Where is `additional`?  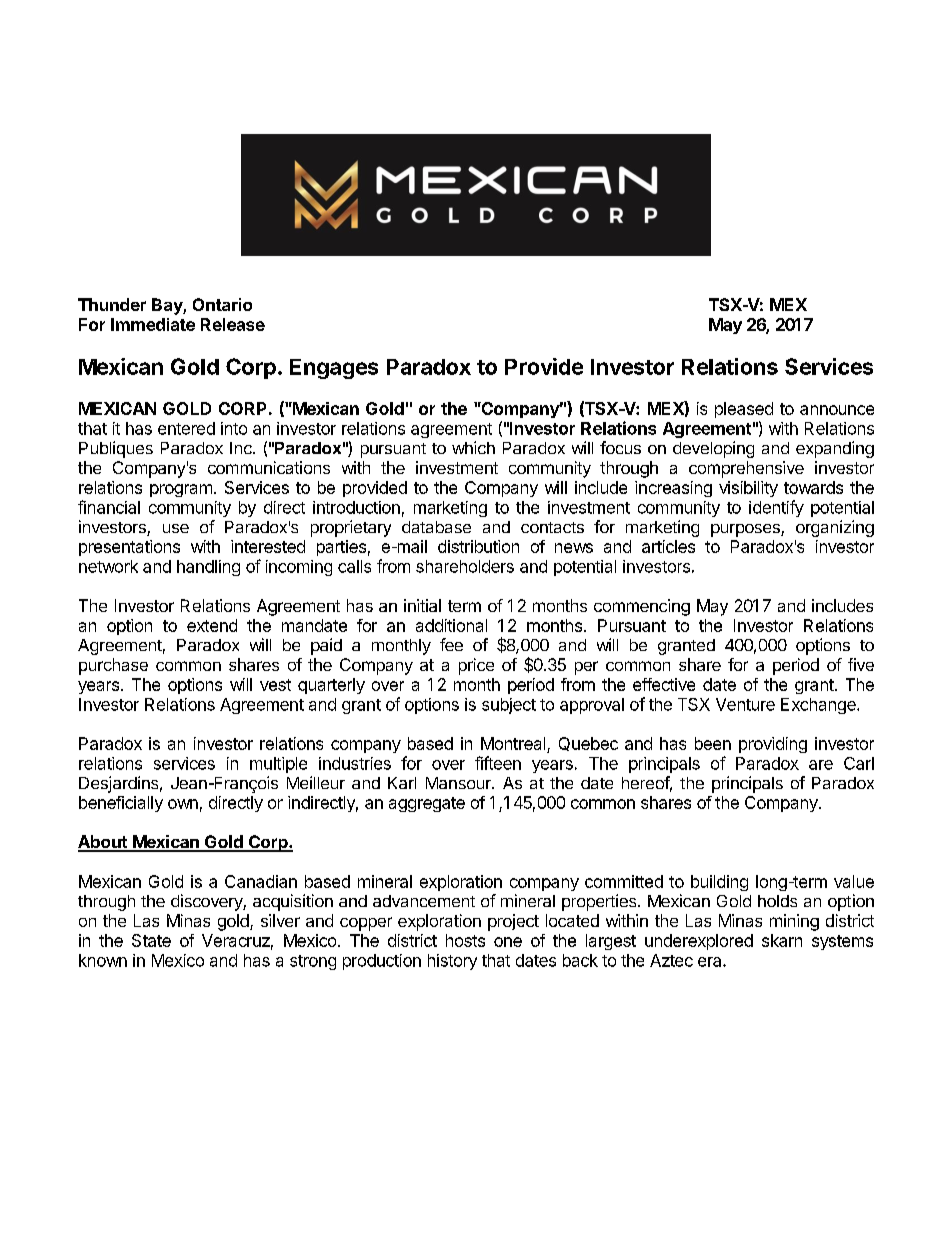 additional is located at coordinates (451, 625).
